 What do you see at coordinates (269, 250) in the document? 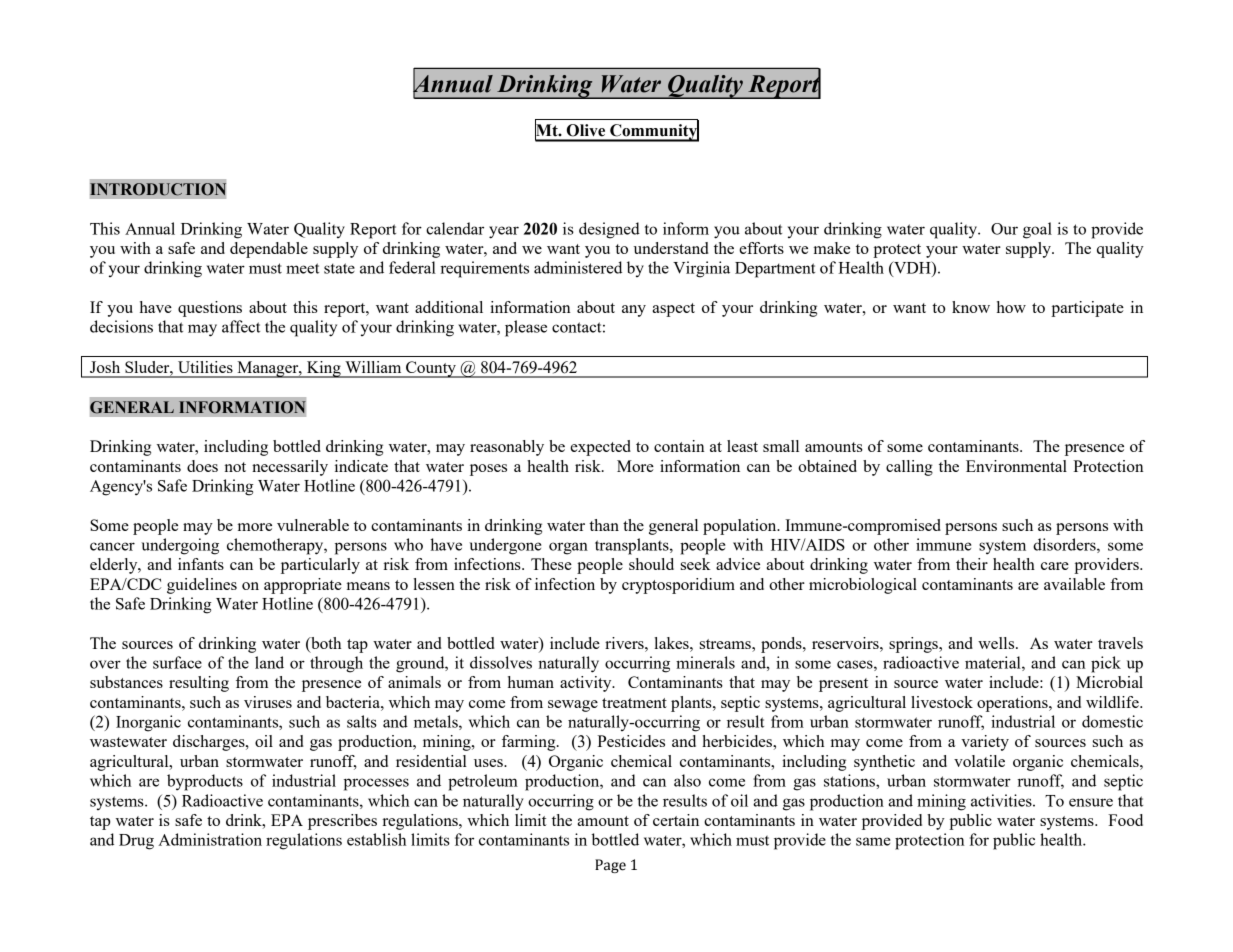
I see `dependable` at bounding box center [269, 250].
